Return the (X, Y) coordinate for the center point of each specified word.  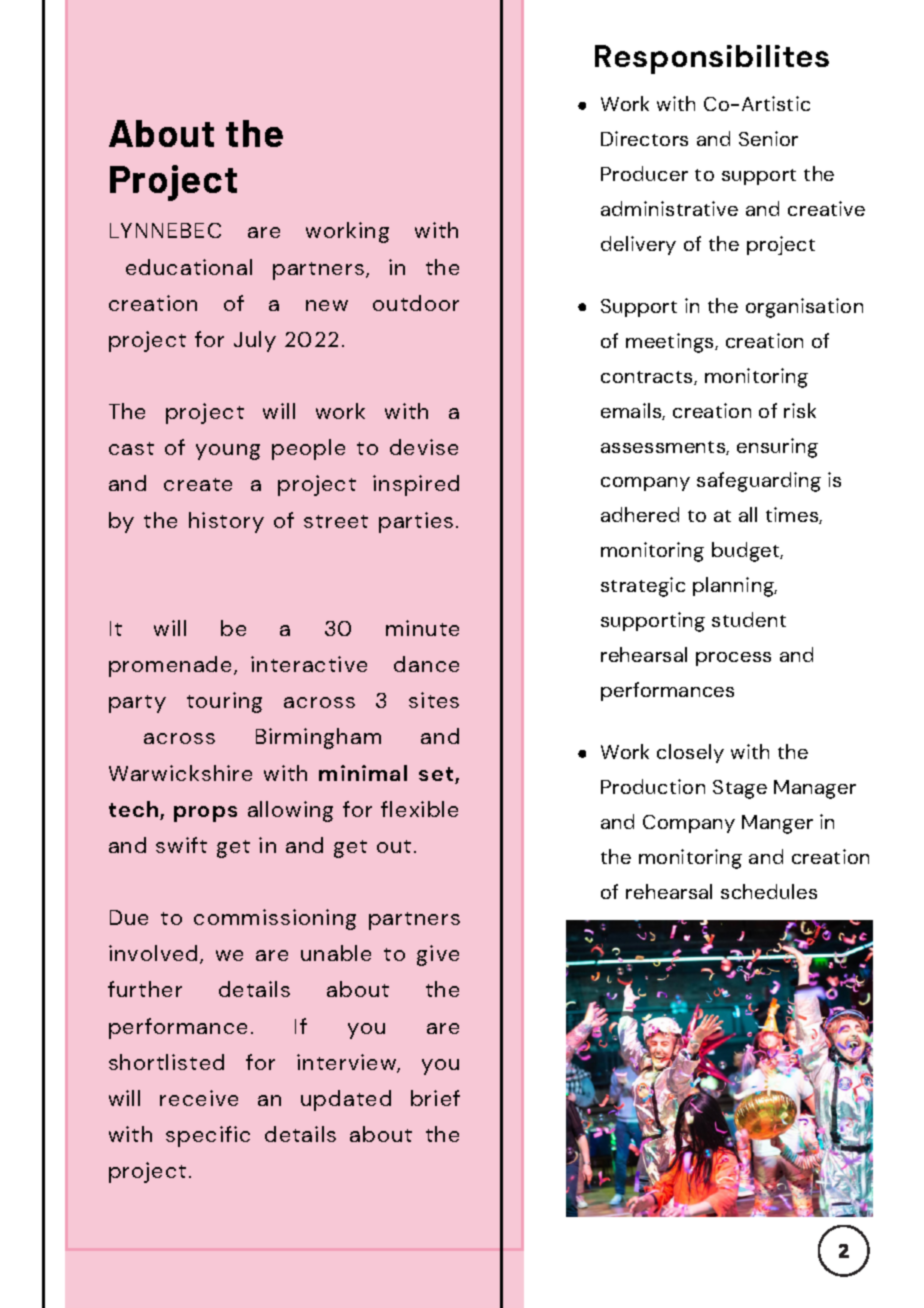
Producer (644, 173)
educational (189, 267)
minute (422, 628)
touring (224, 702)
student (749, 619)
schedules (769, 891)
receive (199, 1098)
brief (435, 1098)
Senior (768, 138)
